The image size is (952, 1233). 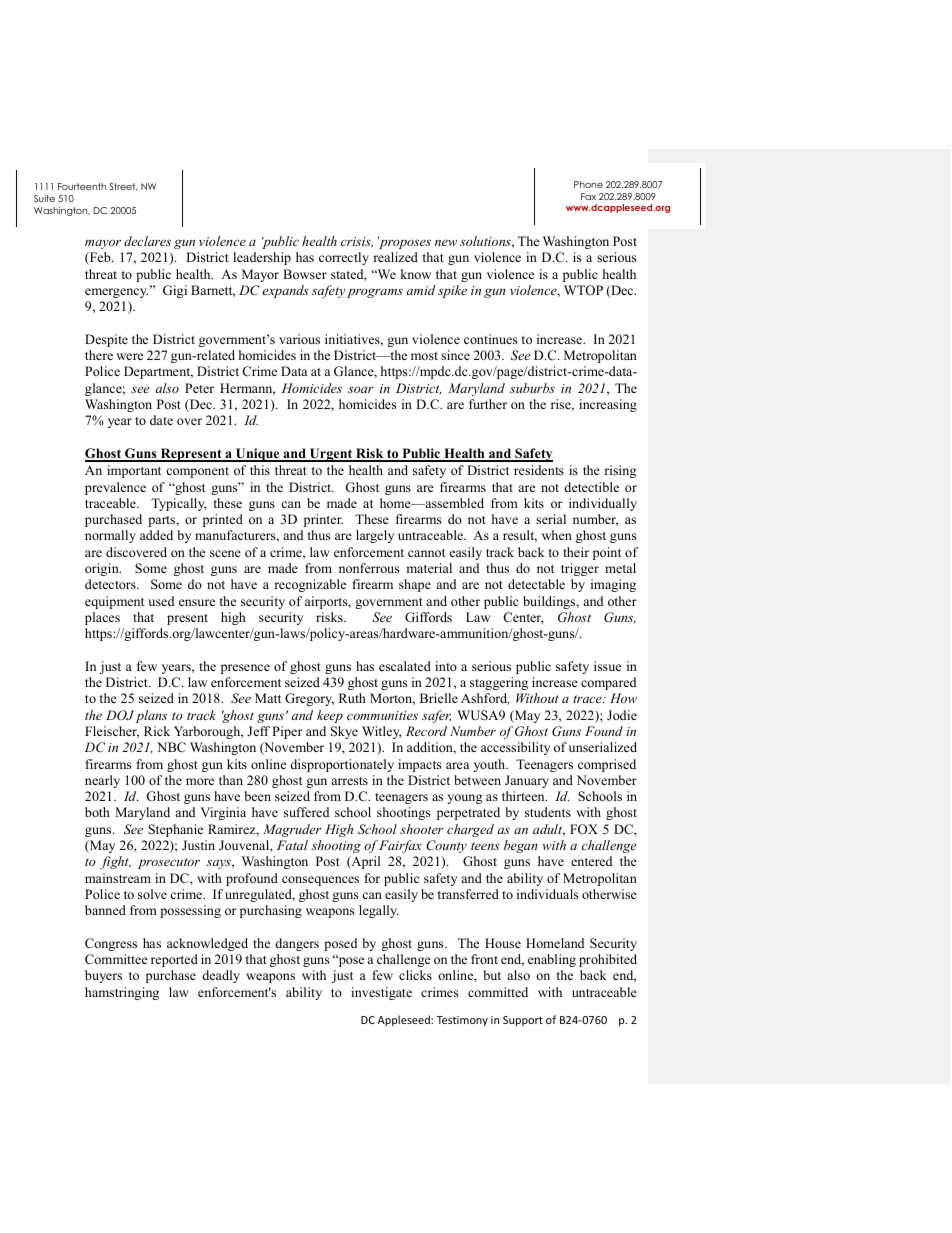 I want to click on suburbs, so click(x=532, y=388).
